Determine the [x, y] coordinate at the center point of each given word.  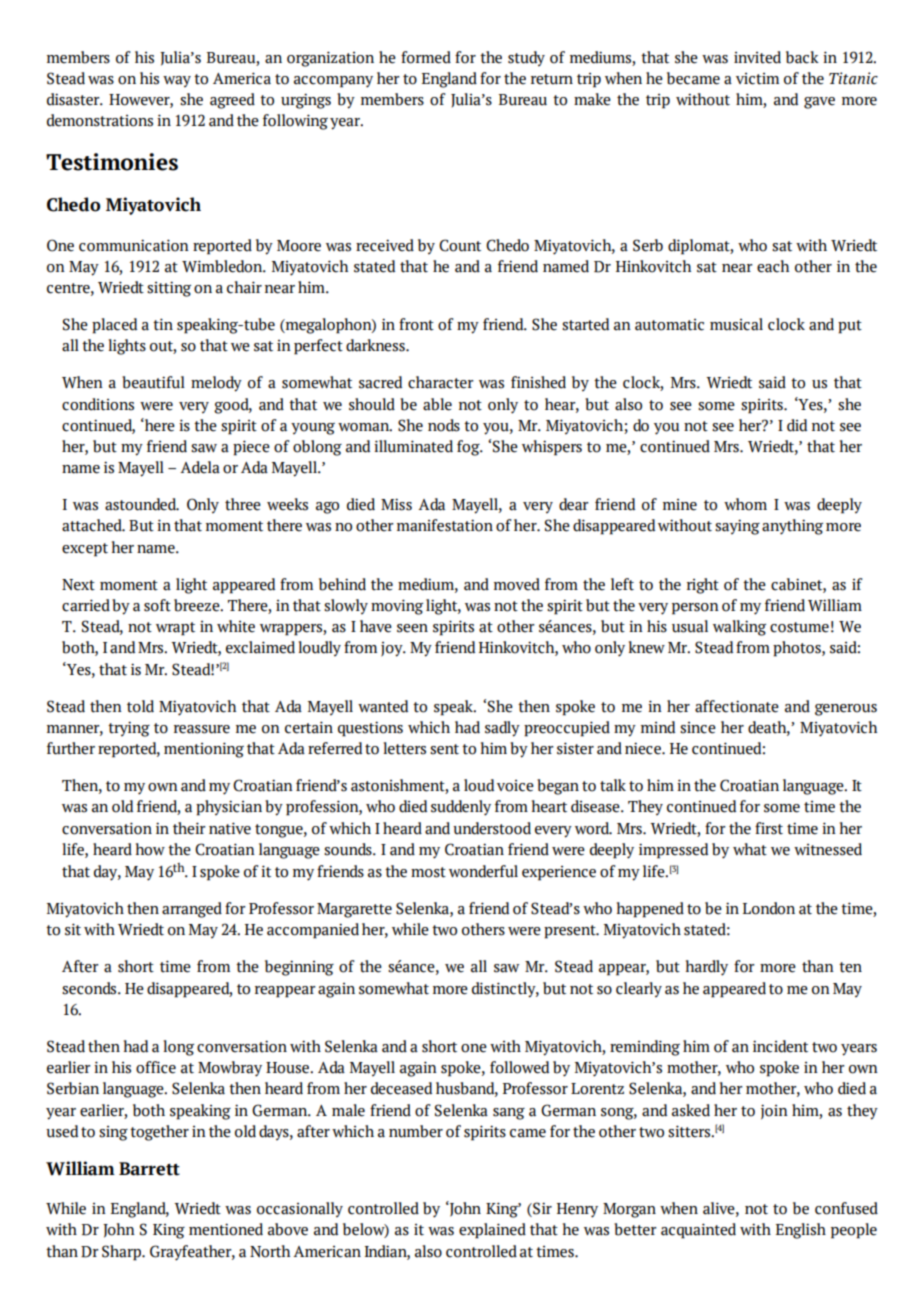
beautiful [153, 382]
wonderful [483, 871]
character [441, 382]
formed [426, 57]
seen [412, 628]
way [177, 82]
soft [157, 605]
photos [798, 649]
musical [736, 324]
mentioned [226, 1229]
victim [757, 79]
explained [492, 1231]
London [769, 908]
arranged [192, 910]
